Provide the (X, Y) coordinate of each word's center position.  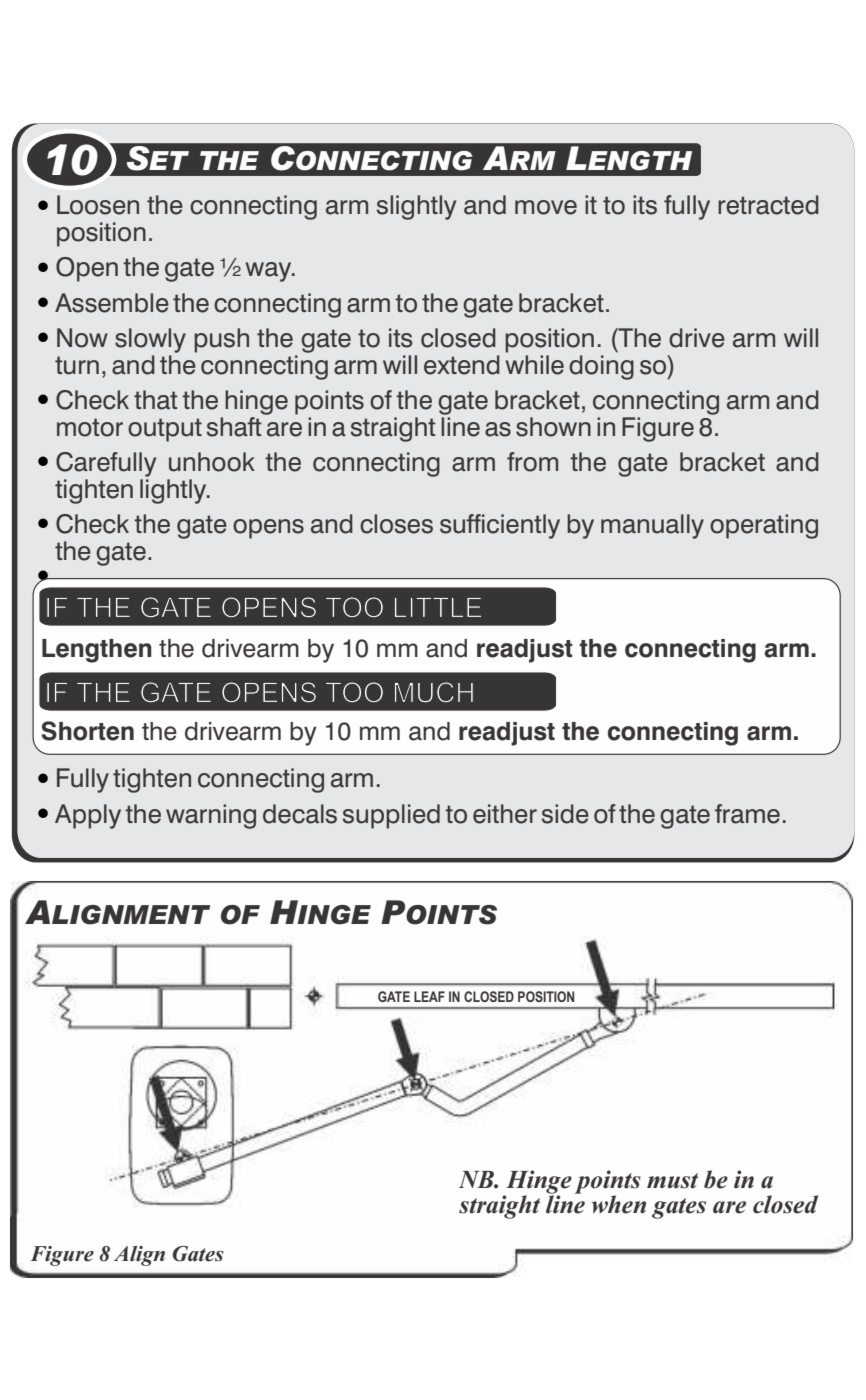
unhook (212, 462)
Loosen (98, 205)
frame (747, 814)
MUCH (434, 692)
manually (652, 526)
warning (211, 816)
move (546, 207)
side (565, 814)
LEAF (429, 996)
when (619, 1204)
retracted (768, 205)
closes (396, 524)
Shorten (87, 731)
